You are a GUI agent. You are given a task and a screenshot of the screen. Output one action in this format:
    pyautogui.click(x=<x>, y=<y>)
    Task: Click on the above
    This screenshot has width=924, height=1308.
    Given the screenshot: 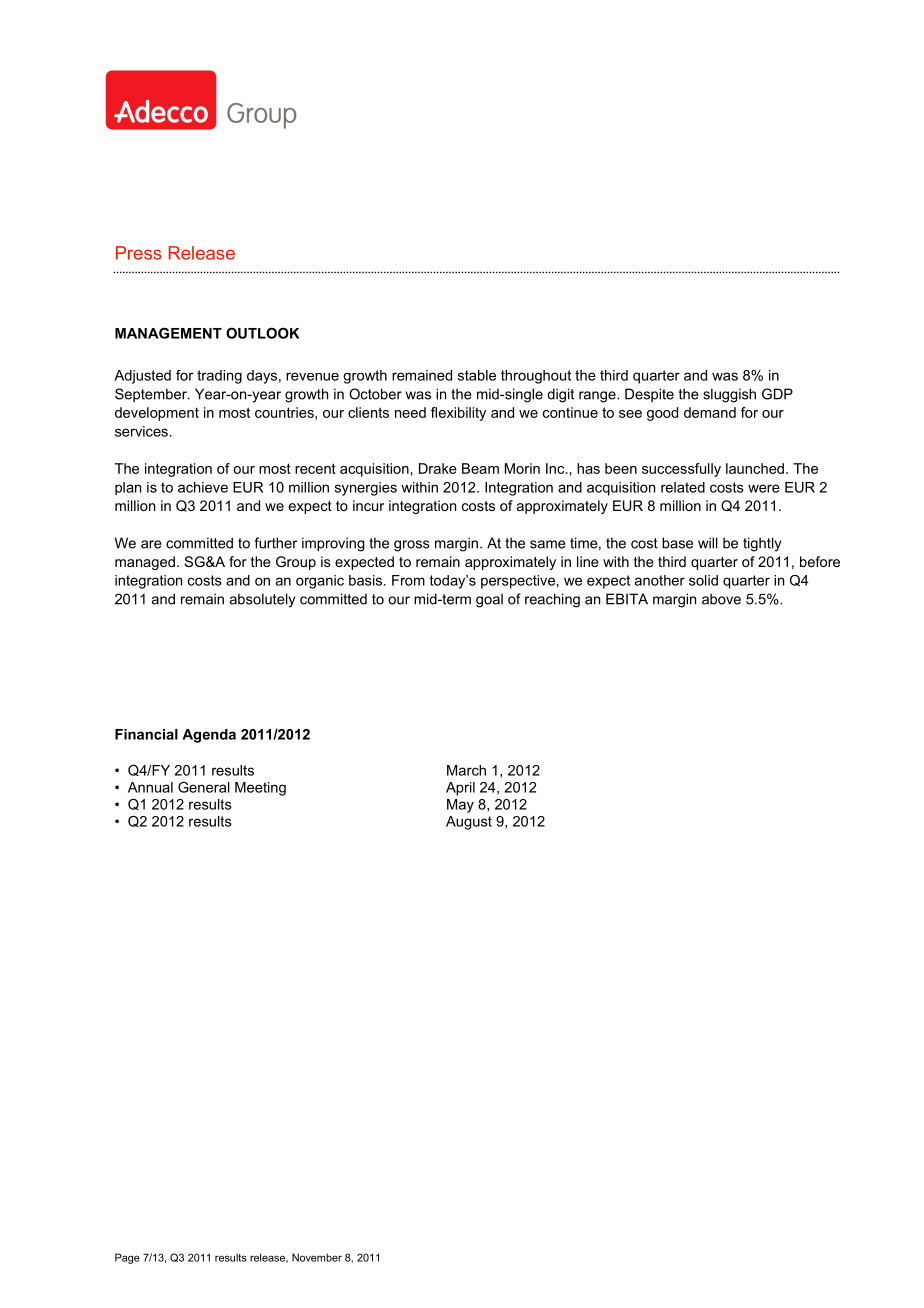 What is the action you would take?
    pyautogui.click(x=721, y=599)
